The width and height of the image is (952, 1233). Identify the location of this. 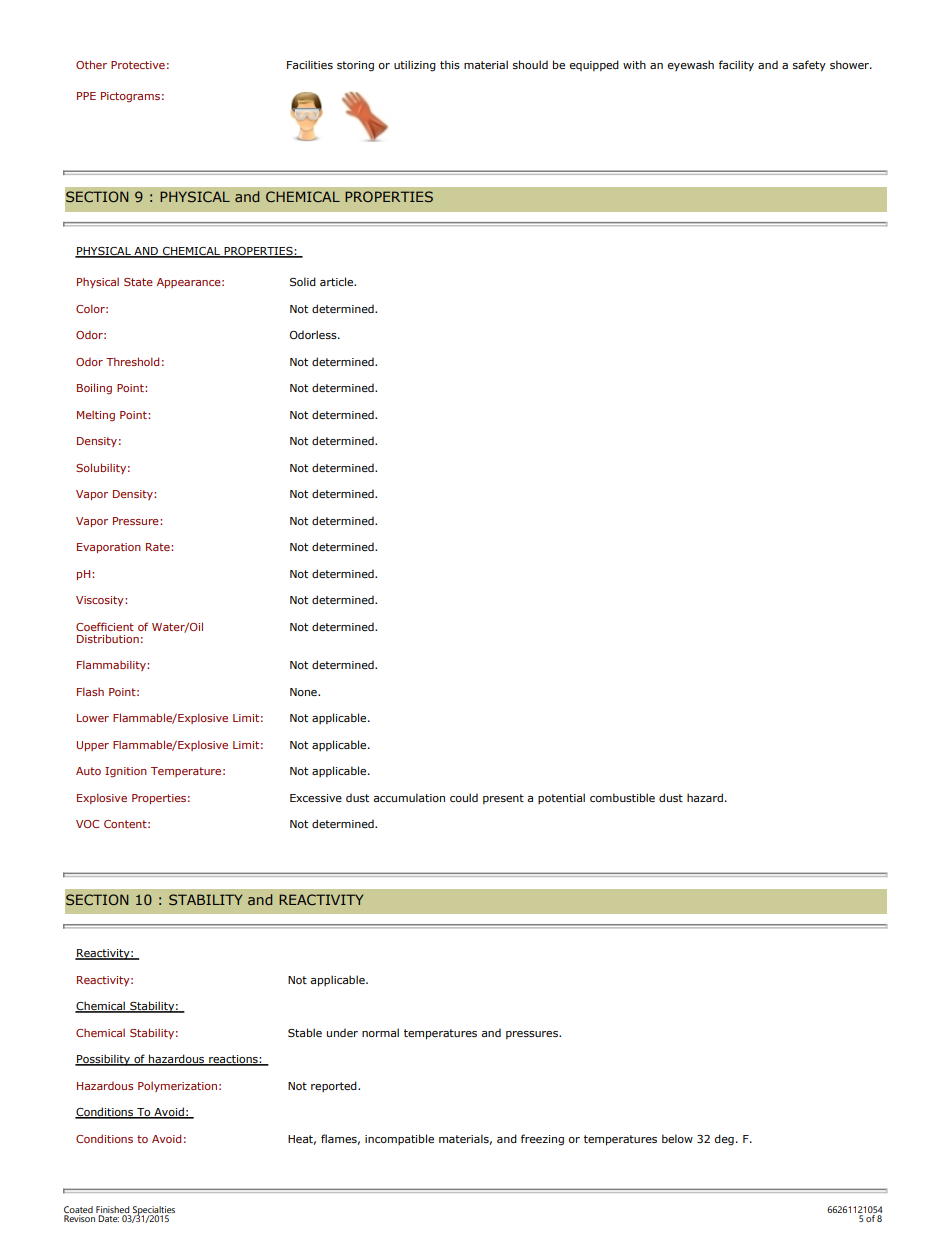
(450, 64).
